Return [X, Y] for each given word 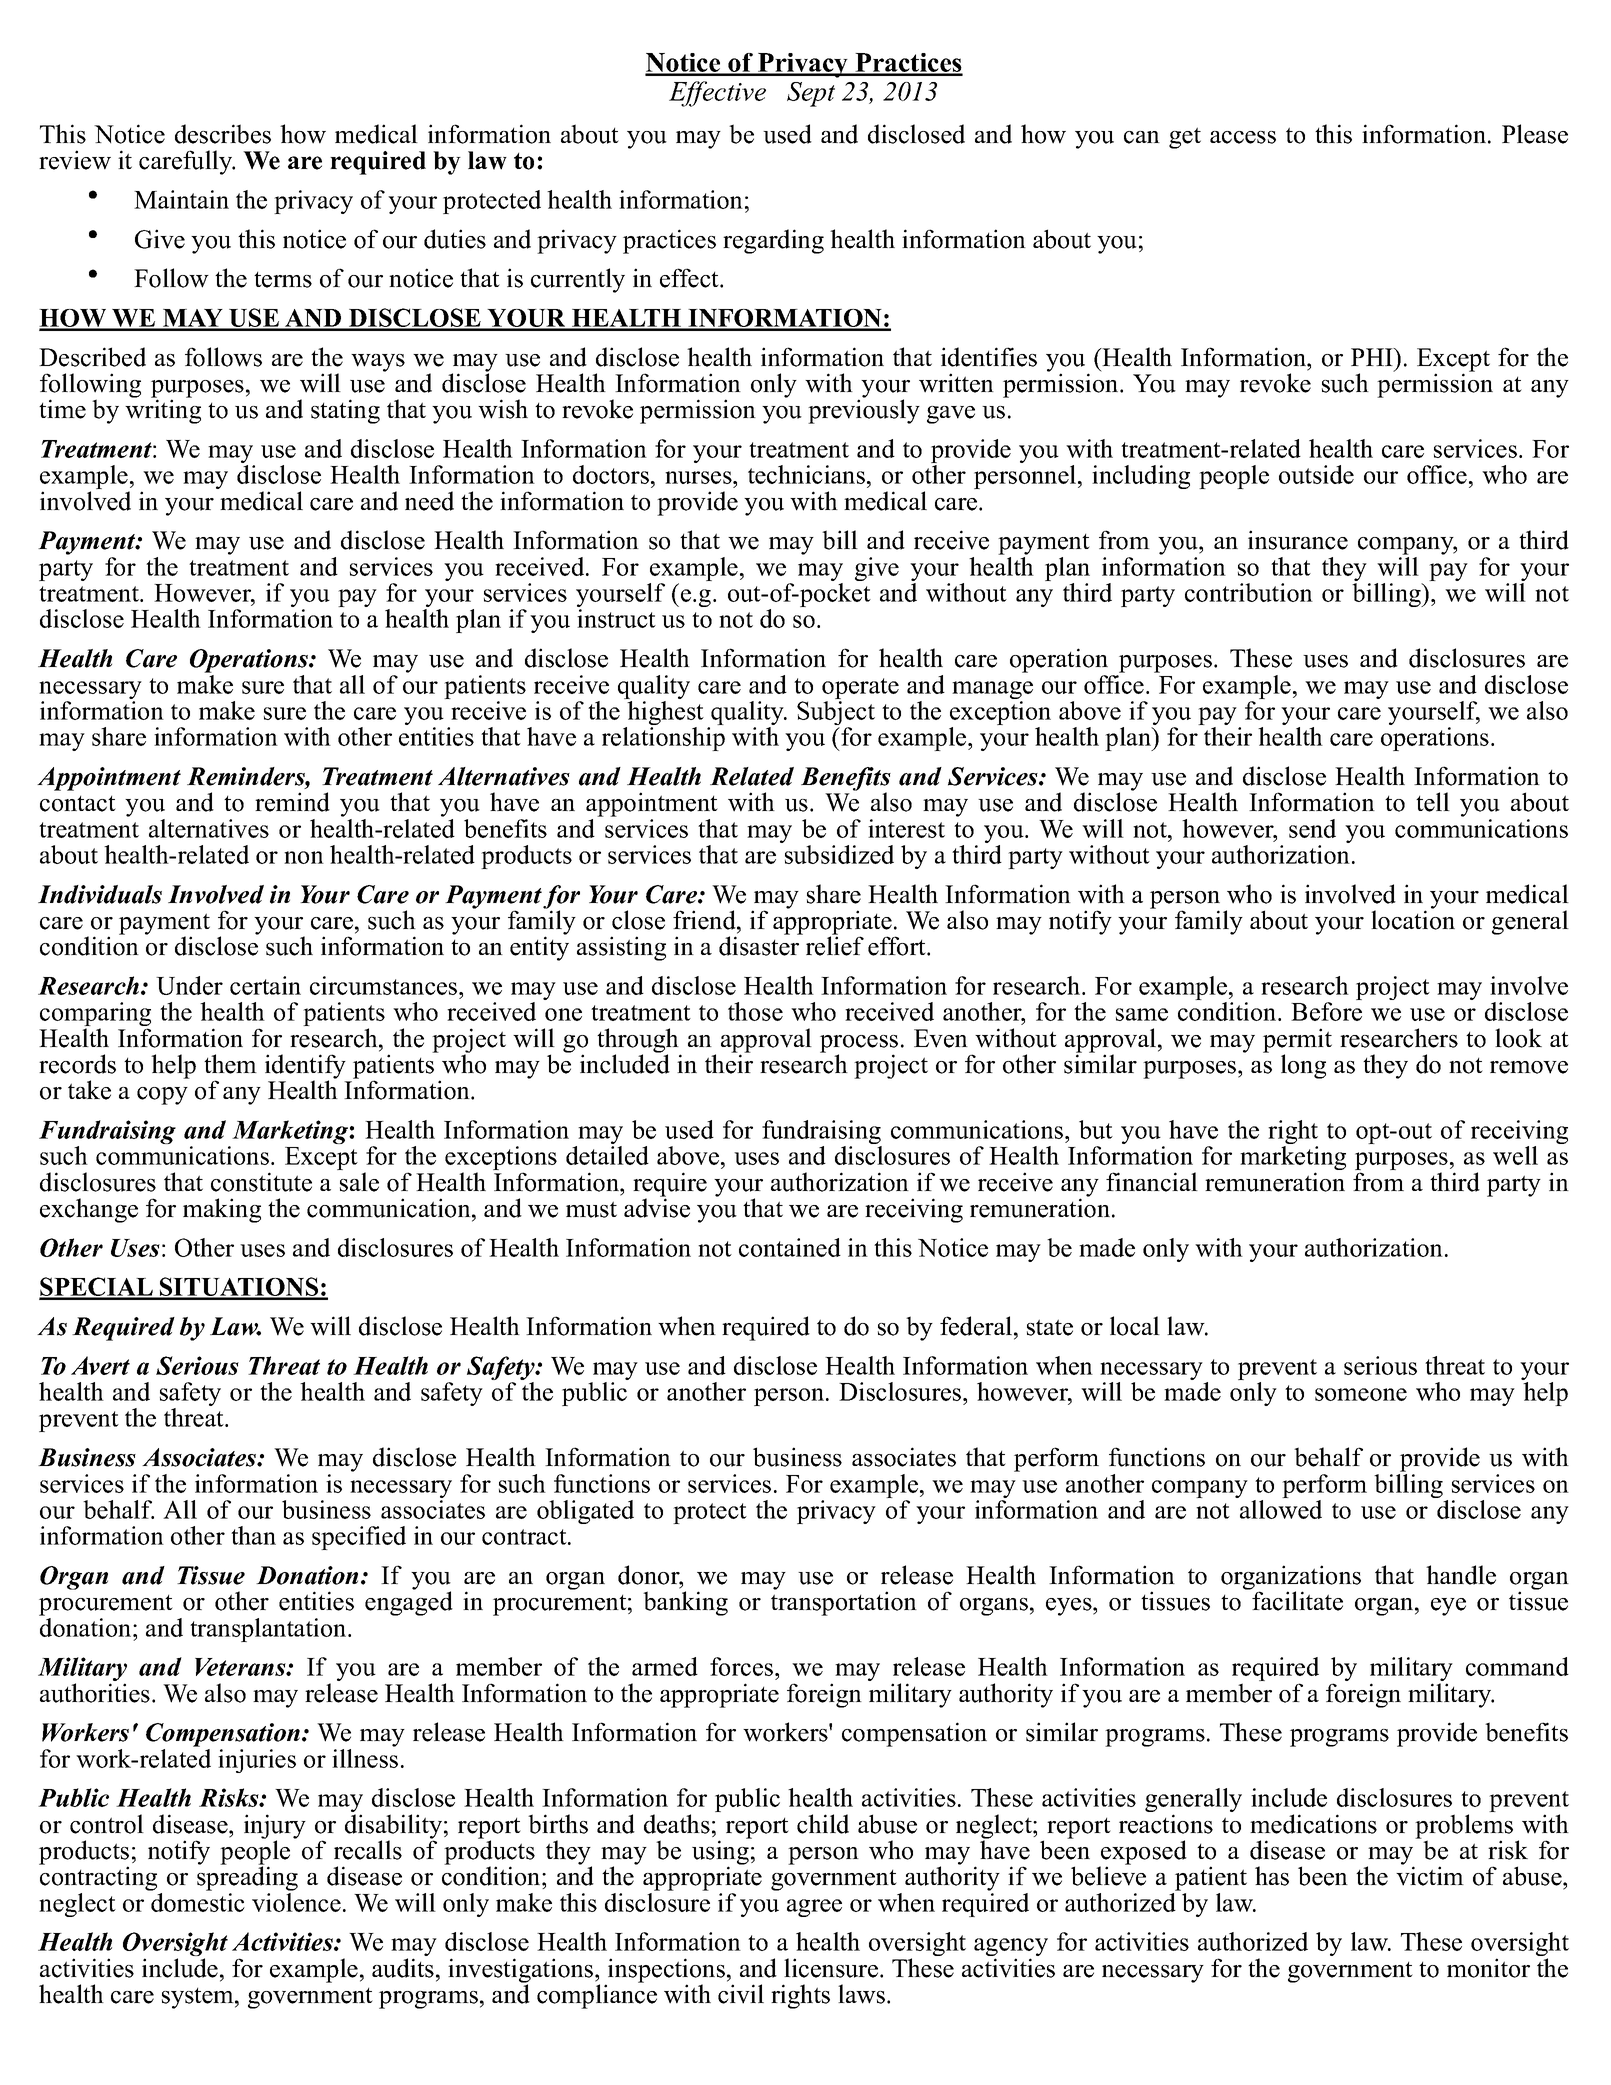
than [253, 1535]
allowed [1281, 1509]
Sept [811, 94]
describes [223, 134]
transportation [844, 1603]
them [230, 1064]
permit [1297, 1041]
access [1243, 137]
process [859, 1045]
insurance [1298, 540]
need [429, 501]
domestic [198, 1902]
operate [860, 690]
